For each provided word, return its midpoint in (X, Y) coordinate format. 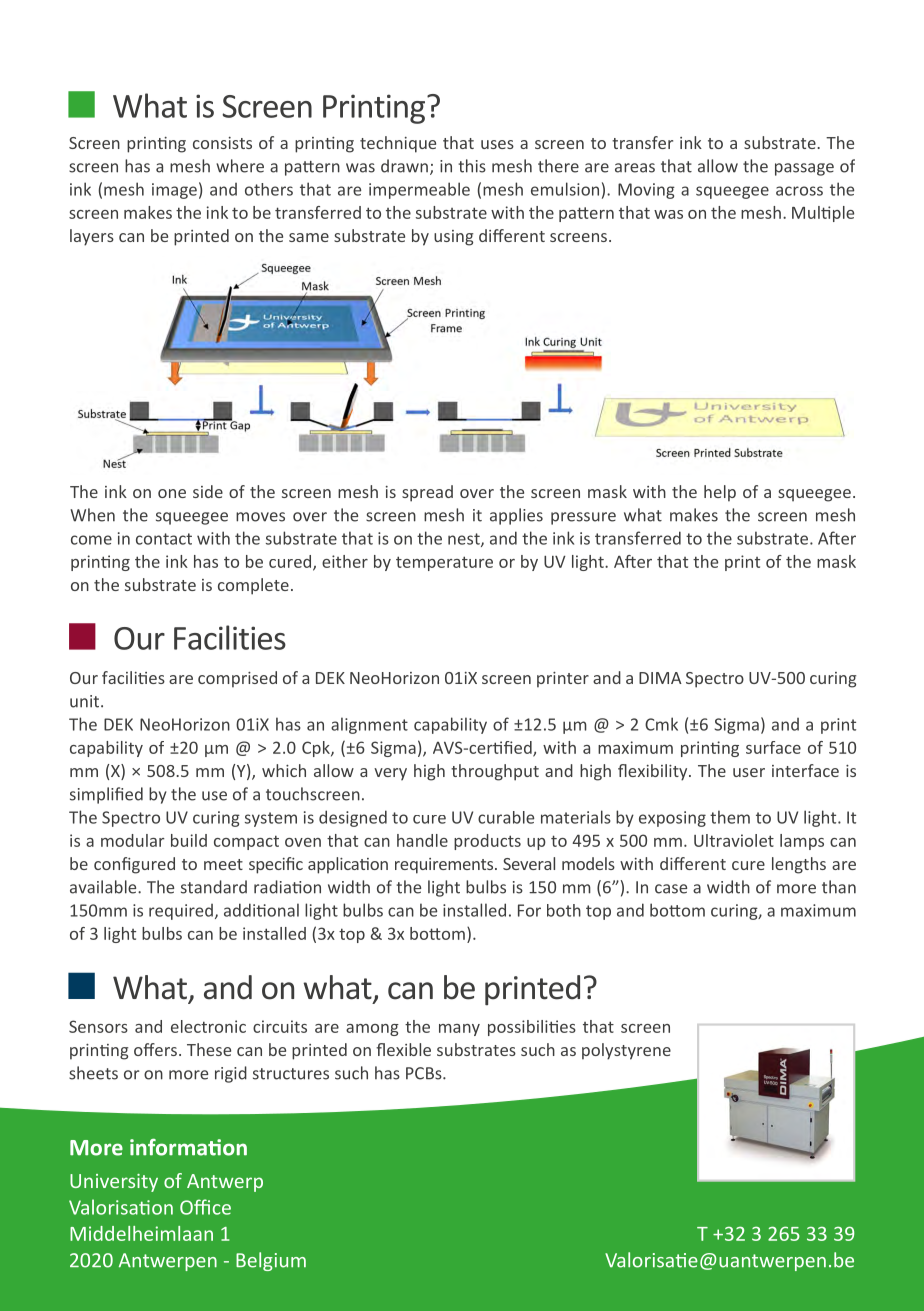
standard (214, 887)
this (472, 166)
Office (205, 1207)
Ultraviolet (734, 840)
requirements (445, 866)
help (720, 493)
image (174, 191)
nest (465, 540)
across (799, 191)
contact (164, 539)
